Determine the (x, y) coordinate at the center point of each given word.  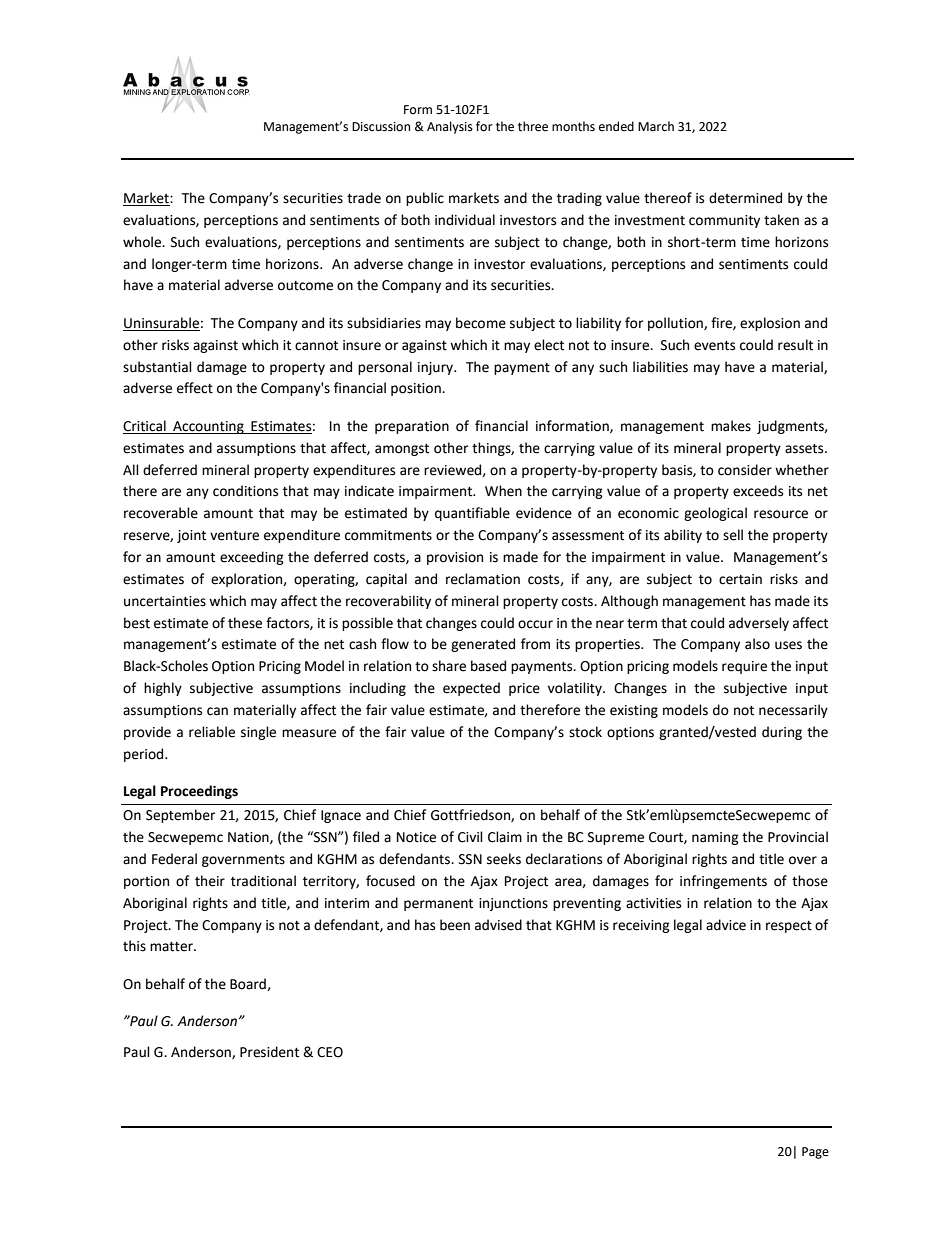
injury (436, 368)
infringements (723, 882)
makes (731, 426)
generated (483, 645)
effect (195, 388)
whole (143, 242)
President (269, 1052)
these (245, 623)
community (724, 221)
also (757, 644)
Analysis (450, 127)
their (210, 881)
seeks (504, 859)
